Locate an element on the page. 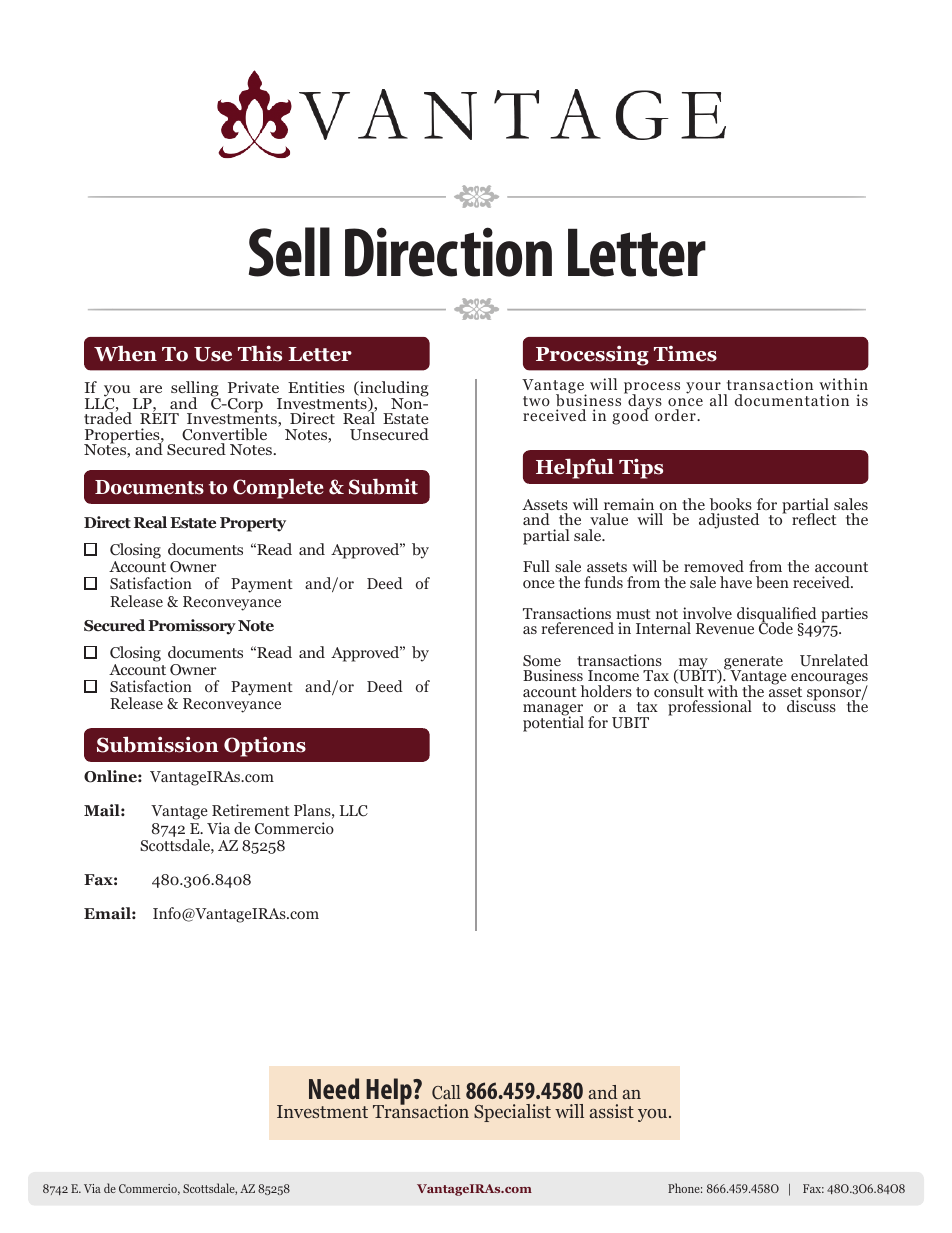 The height and width of the image is (1233, 952). Specialist is located at coordinates (512, 1113).
